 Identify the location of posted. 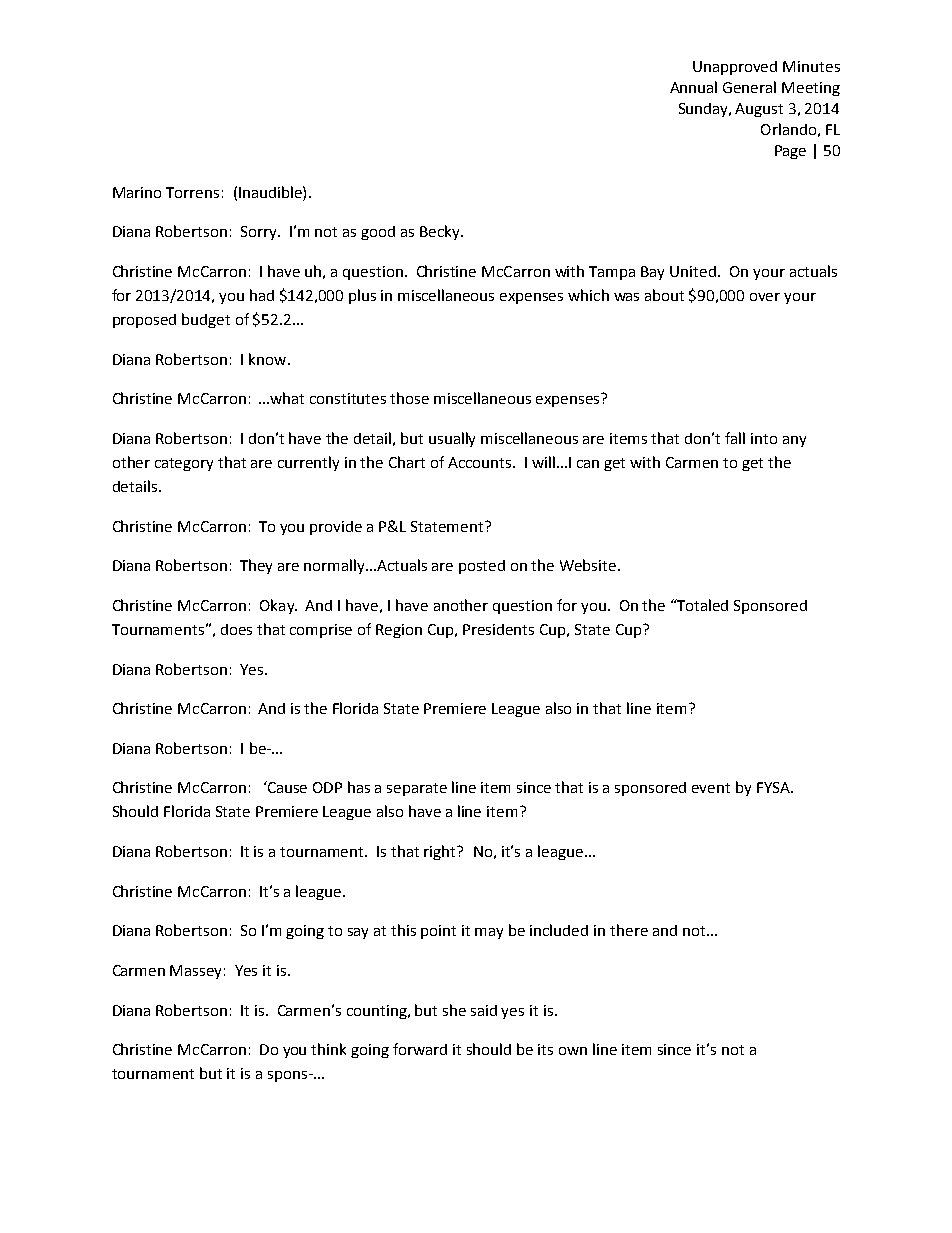
(482, 567).
